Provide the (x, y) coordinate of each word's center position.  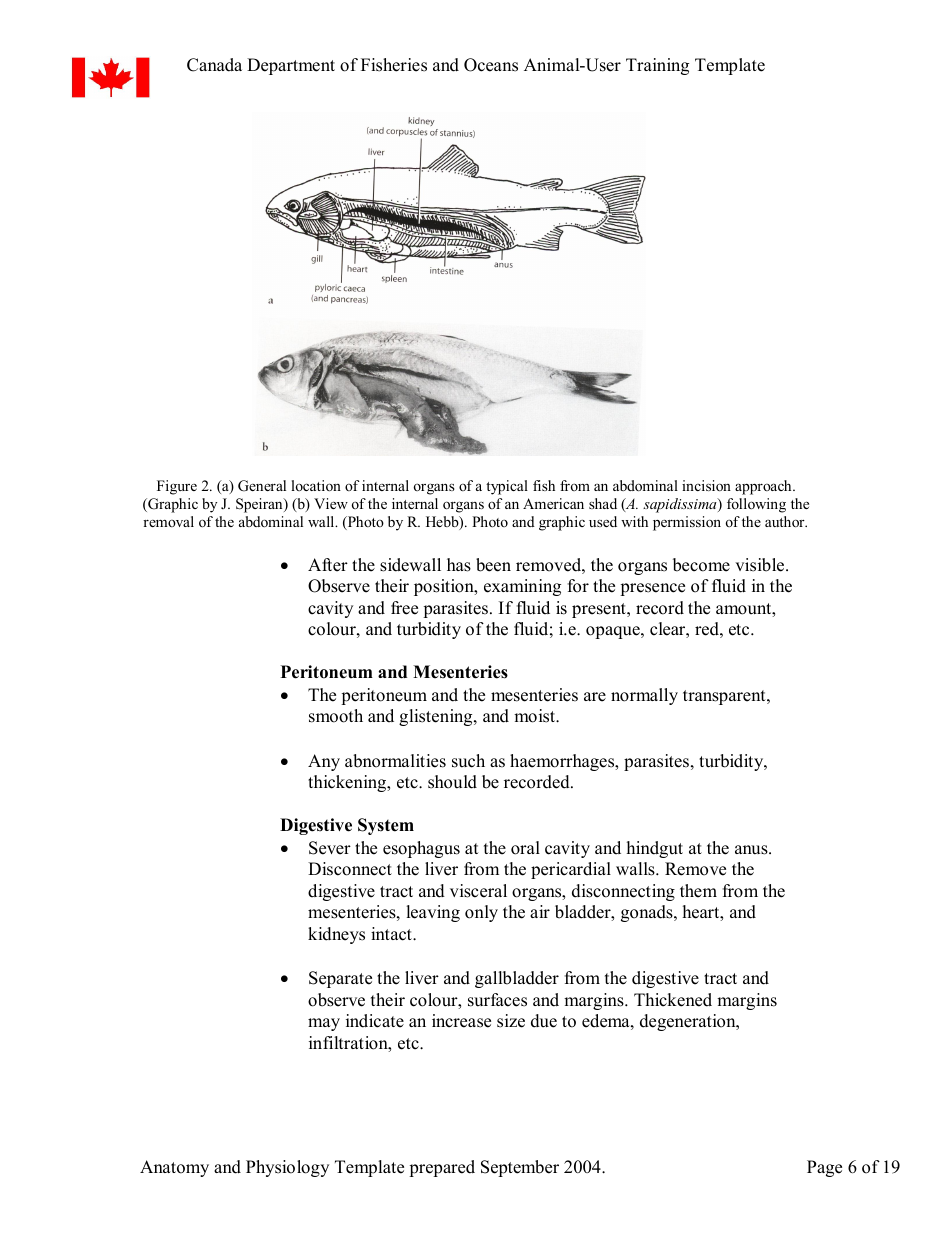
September (520, 1168)
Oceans (491, 65)
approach (764, 487)
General (262, 486)
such (468, 761)
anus (752, 850)
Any (324, 762)
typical (507, 487)
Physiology (287, 1168)
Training (657, 66)
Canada (214, 65)
